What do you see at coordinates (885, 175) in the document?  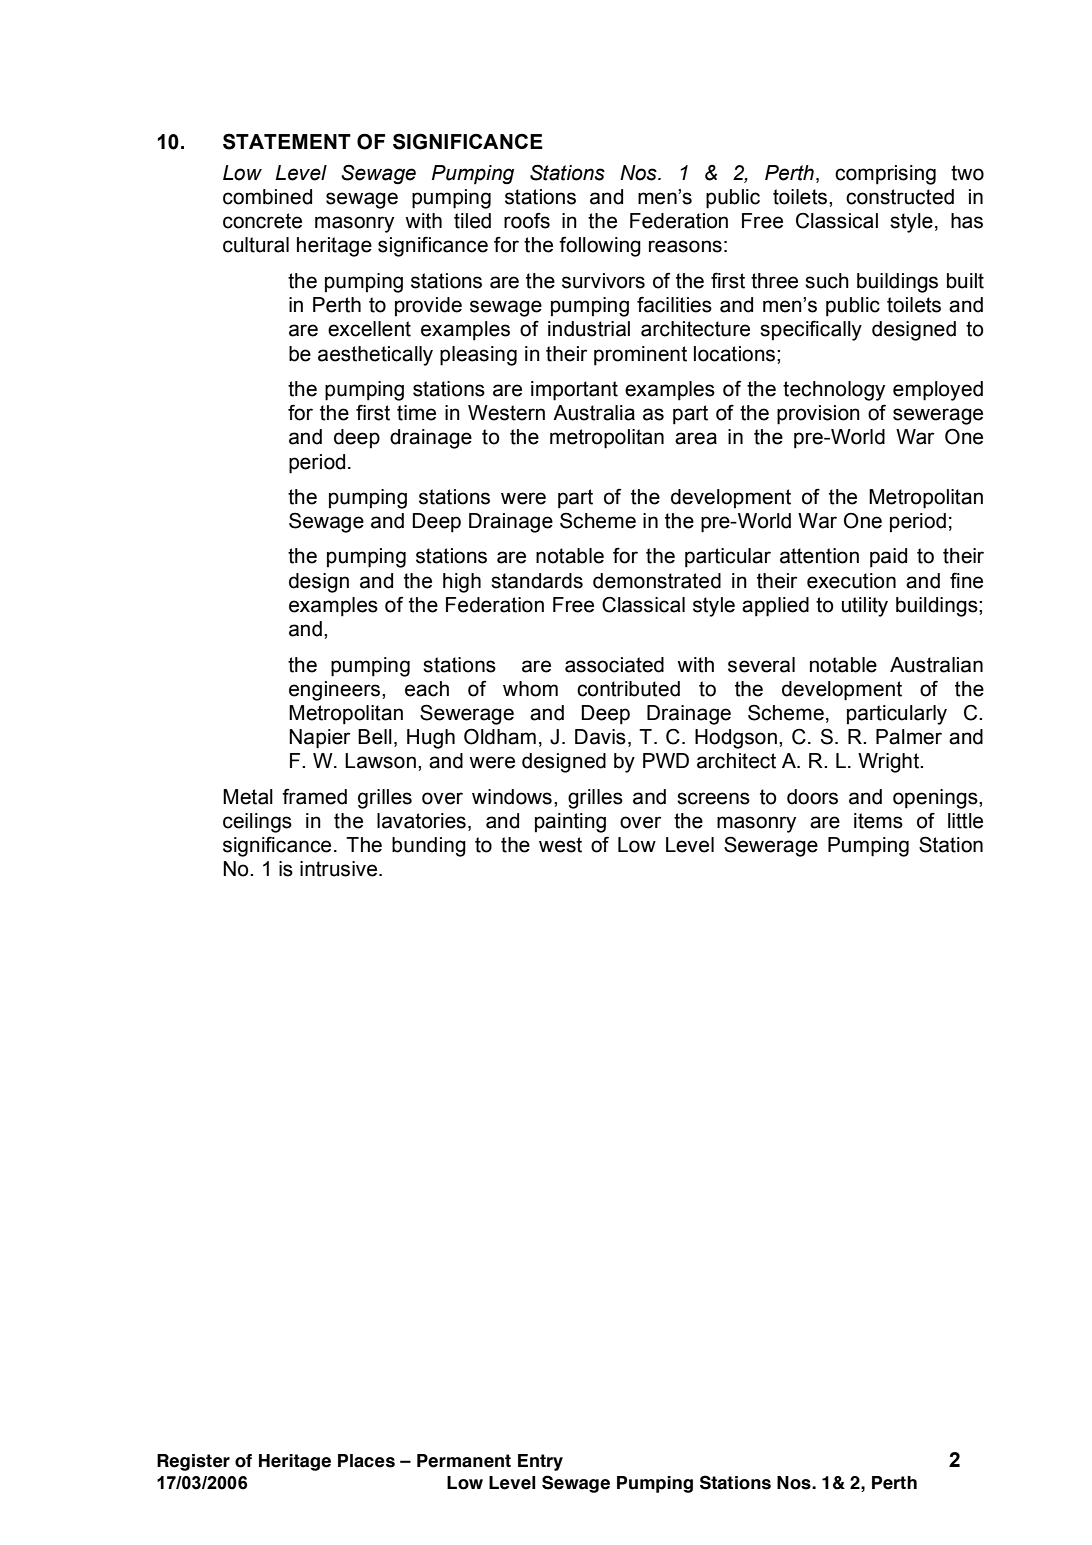 I see `comprising` at bounding box center [885, 175].
